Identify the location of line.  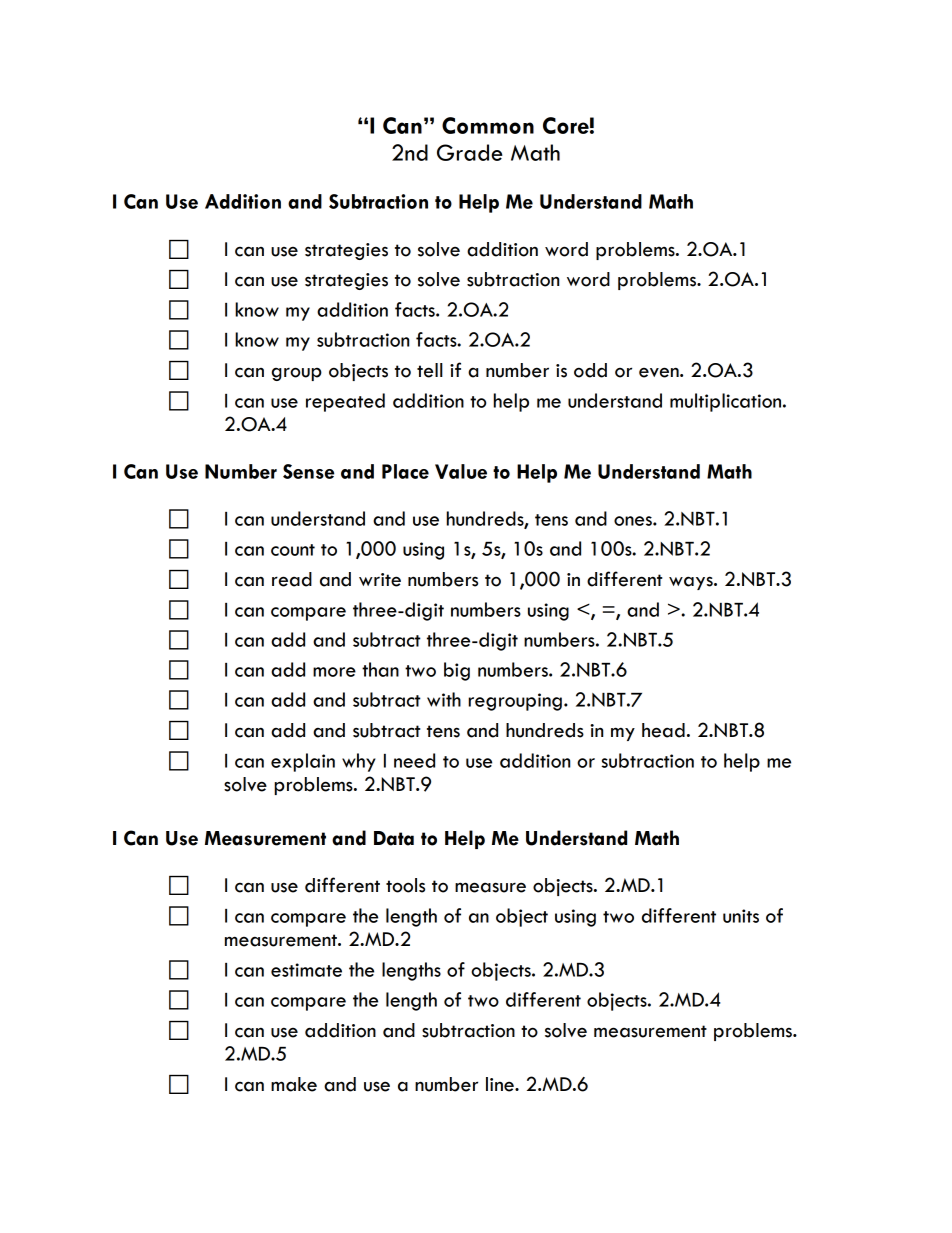
(501, 1084).
